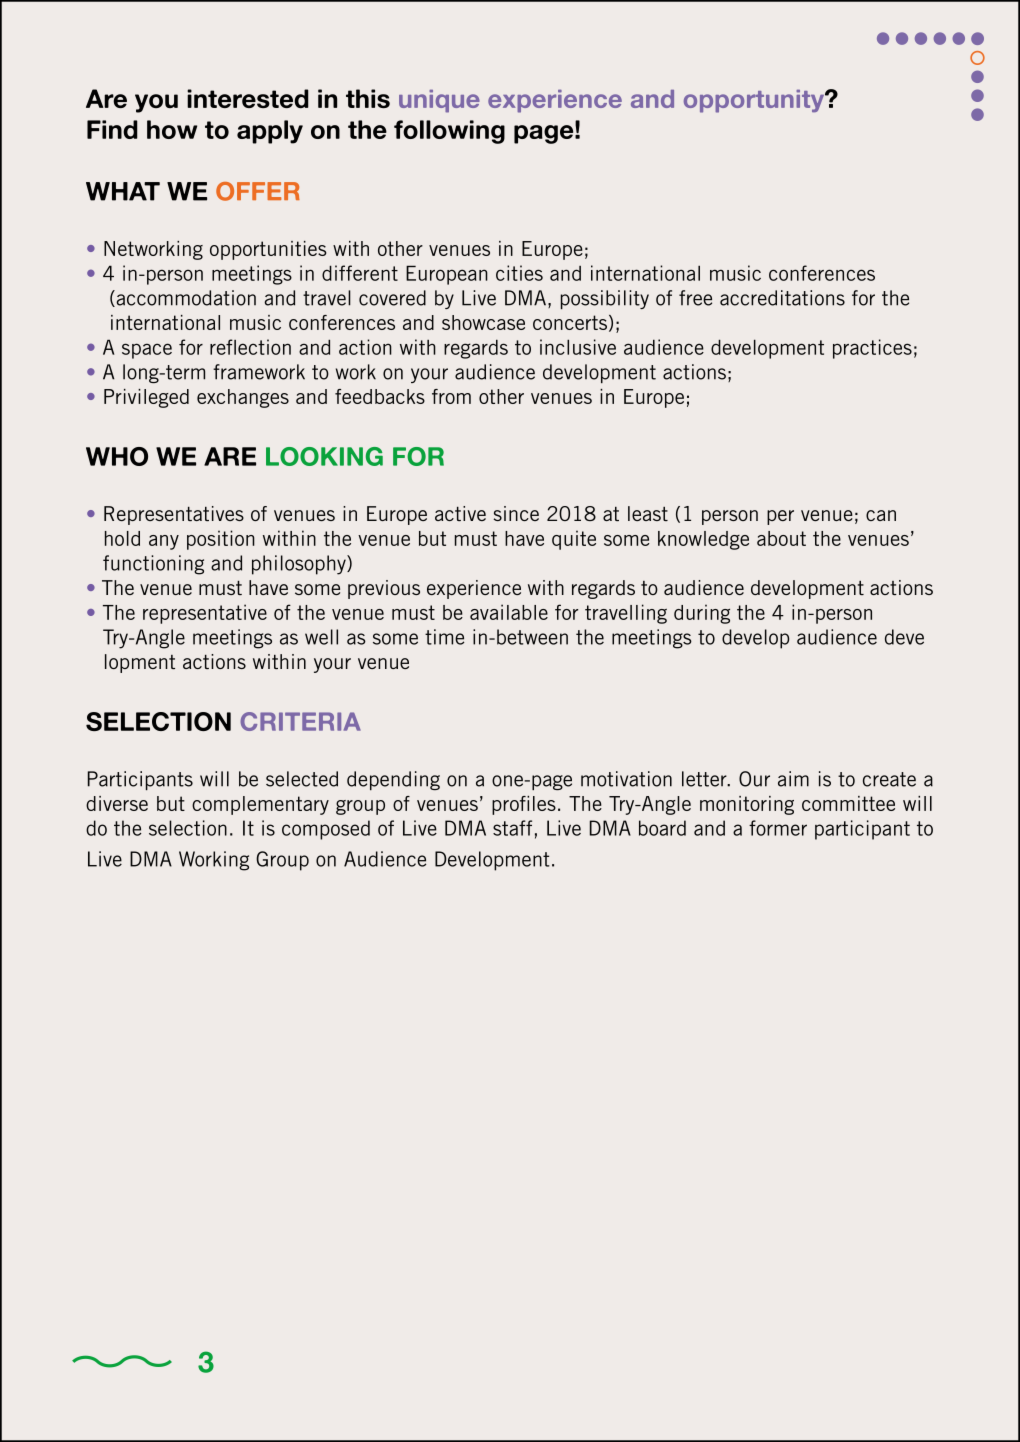 This screenshot has height=1442, width=1020. I want to click on can, so click(881, 515).
